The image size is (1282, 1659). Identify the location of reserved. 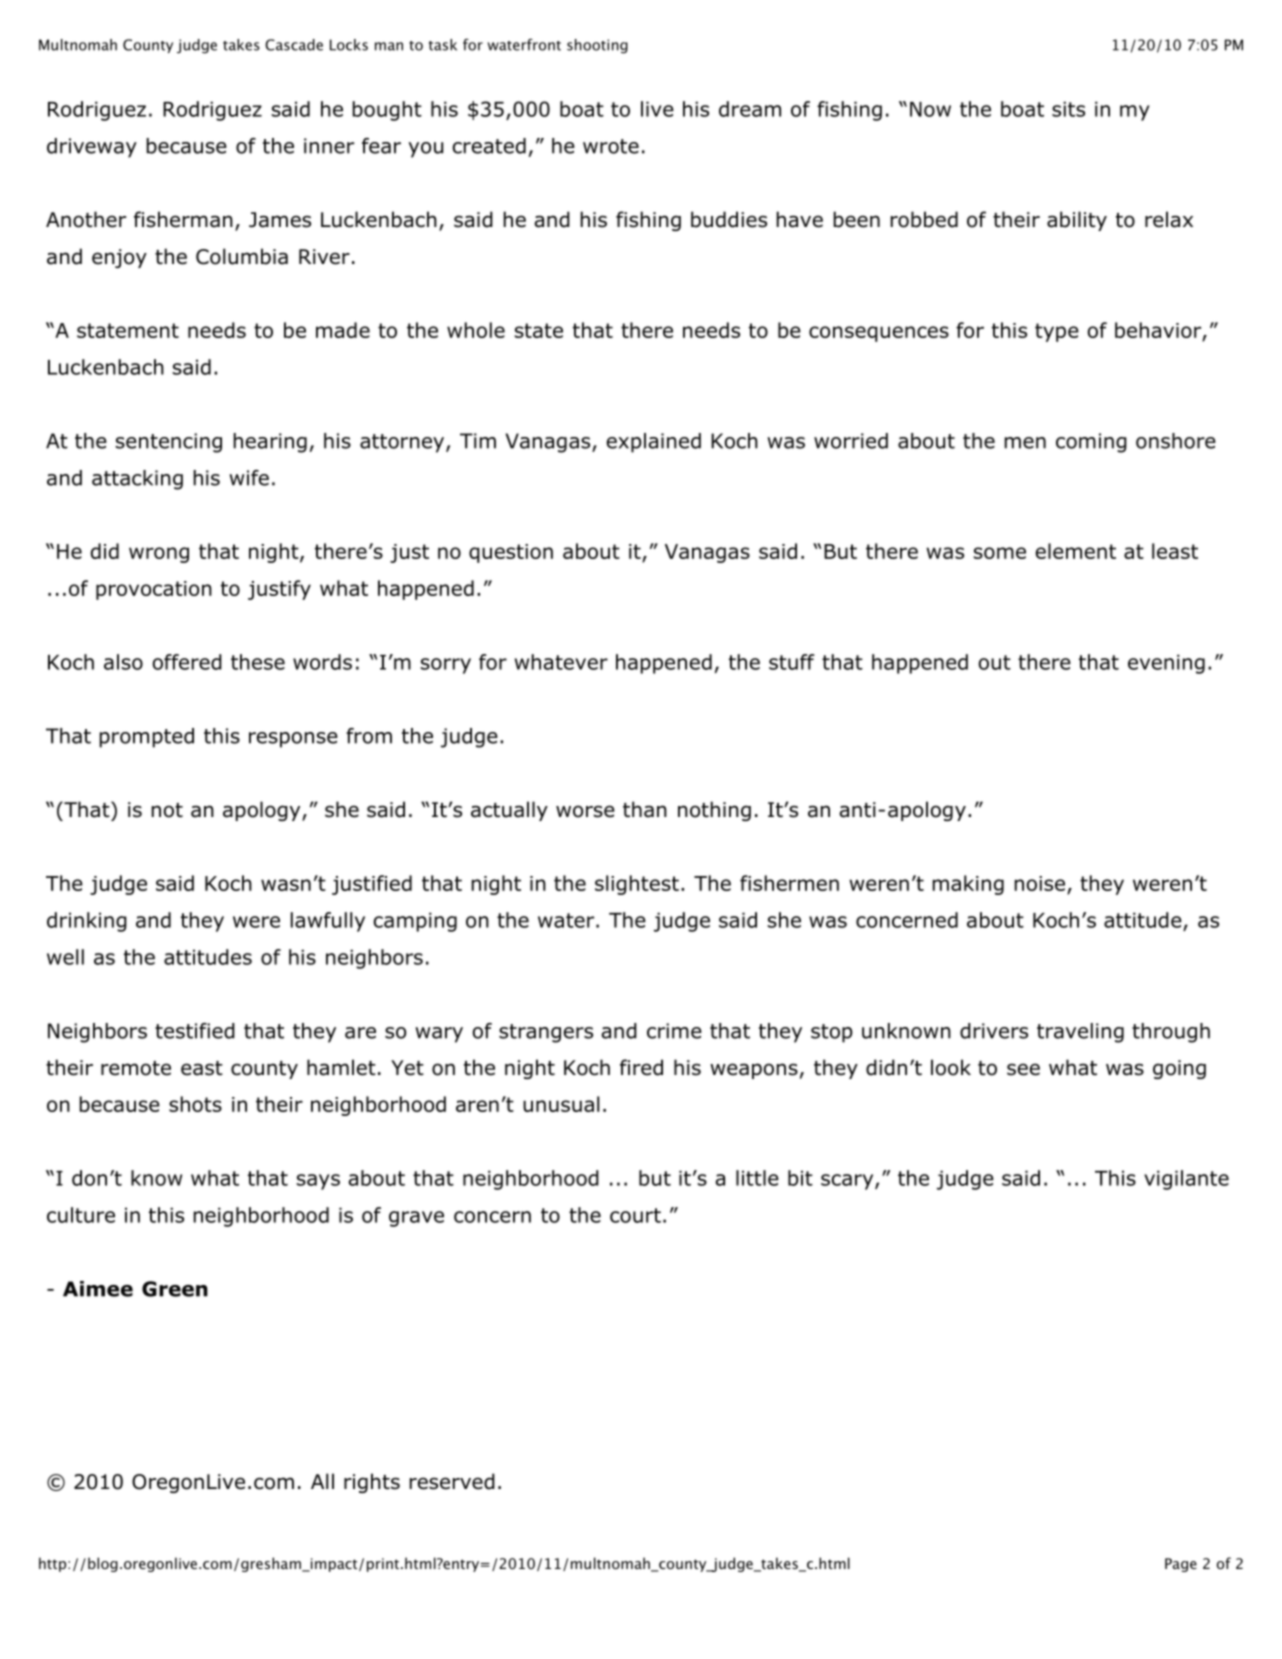
(452, 1481).
